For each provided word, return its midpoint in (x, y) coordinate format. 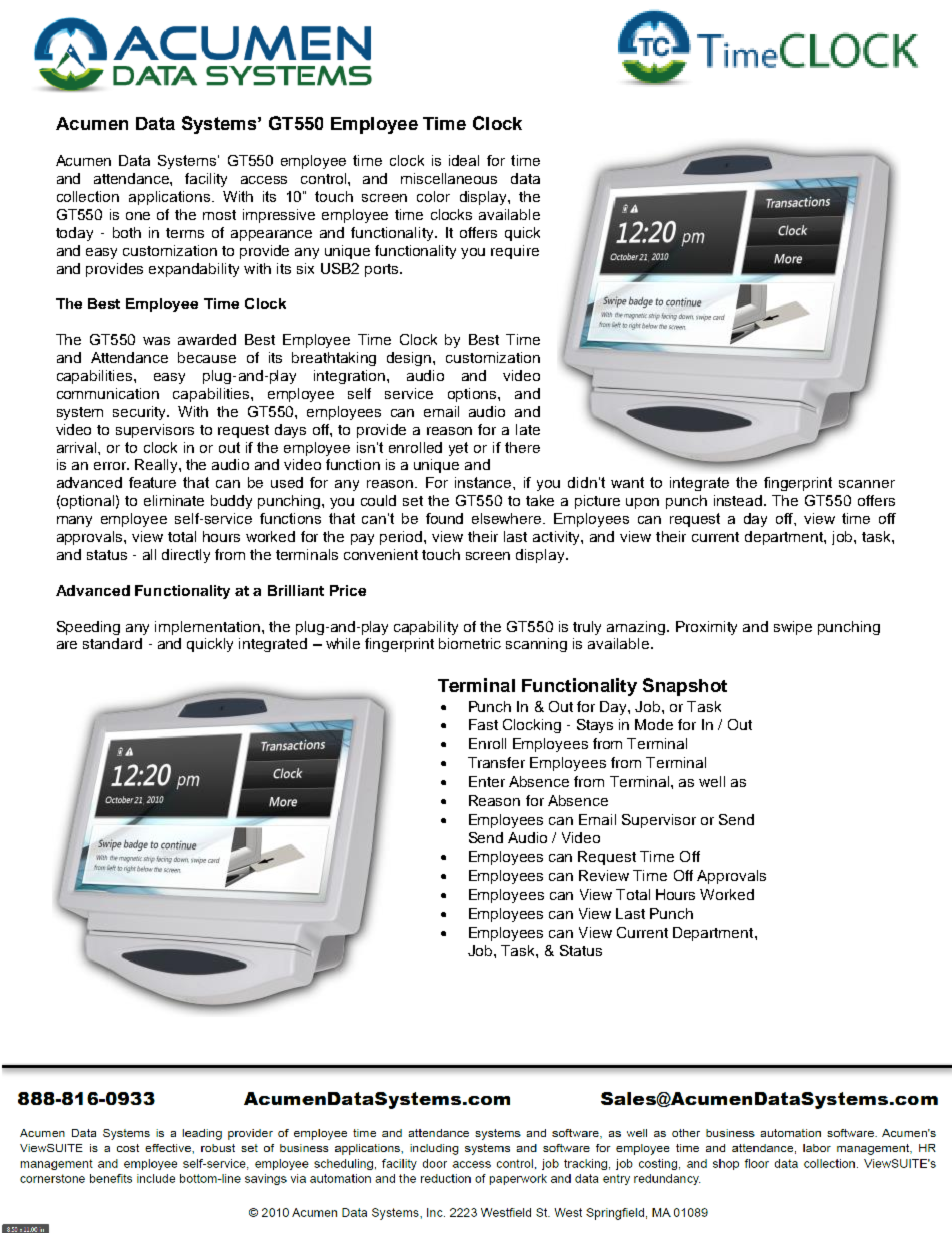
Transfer (496, 762)
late (528, 429)
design (410, 359)
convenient (381, 554)
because (207, 357)
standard (112, 643)
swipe (793, 628)
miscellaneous (449, 178)
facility (206, 180)
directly (186, 556)
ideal (464, 160)
